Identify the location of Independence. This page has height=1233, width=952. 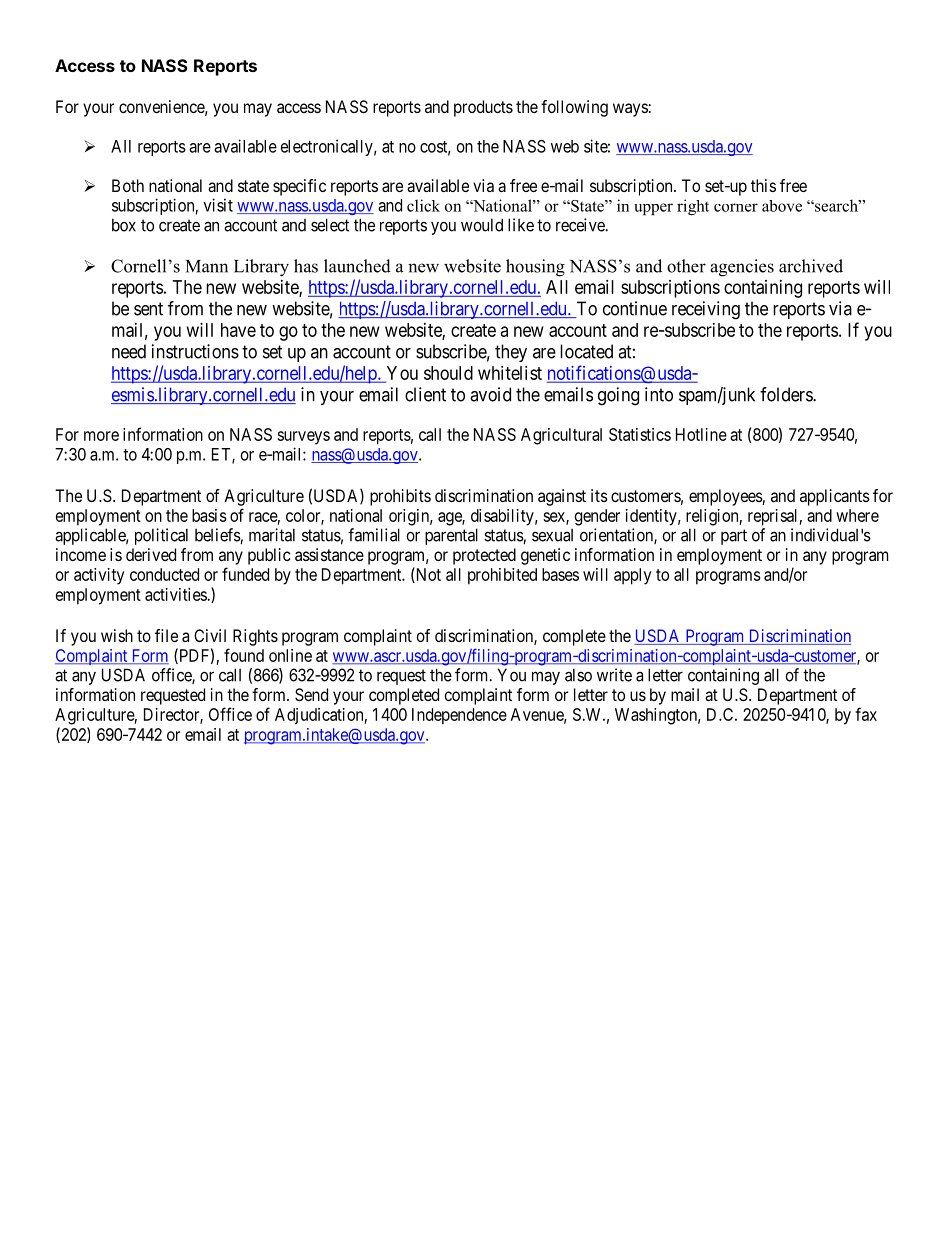
(459, 716).
